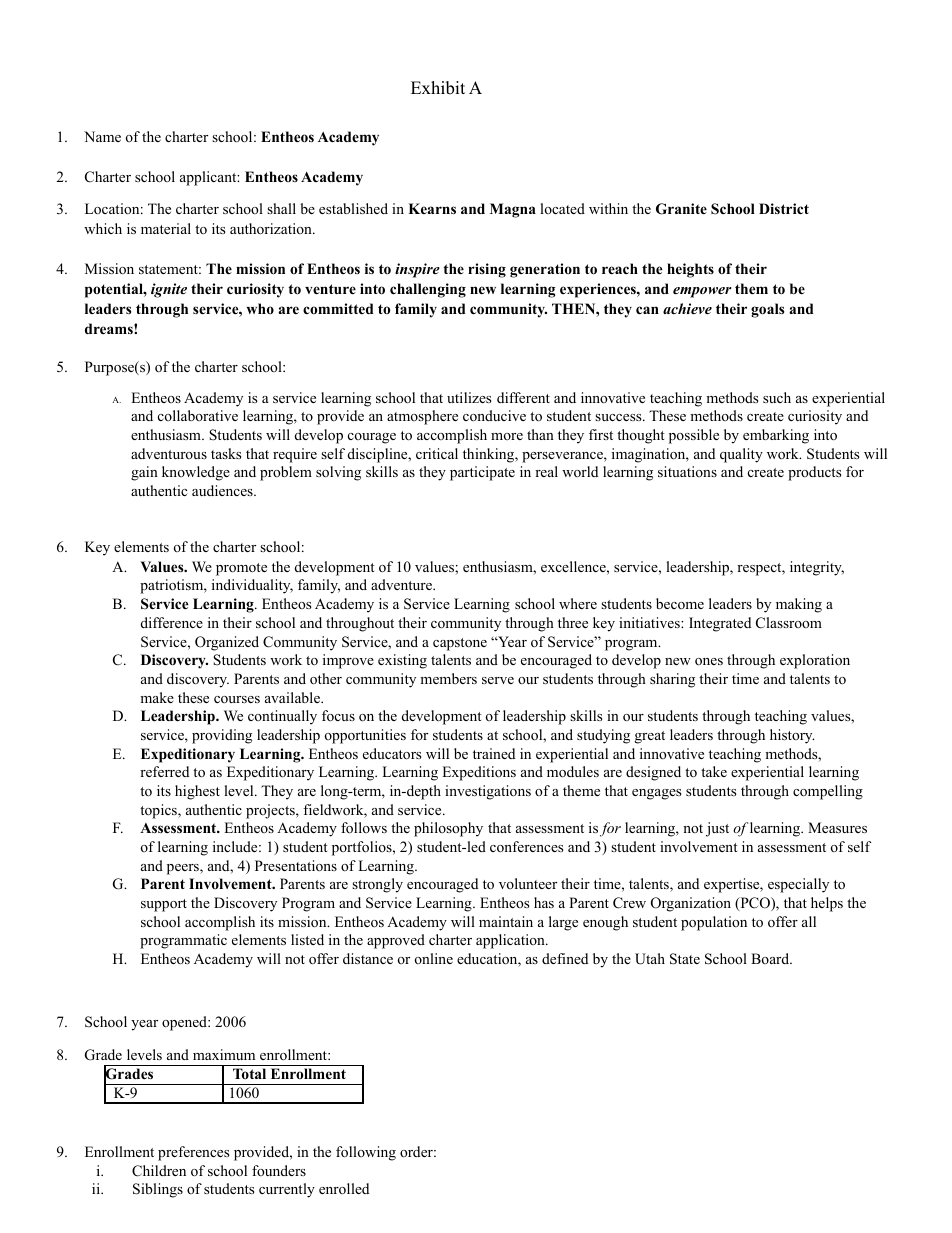 The width and height of the document is (952, 1233). I want to click on Exhibit, so click(438, 88).
